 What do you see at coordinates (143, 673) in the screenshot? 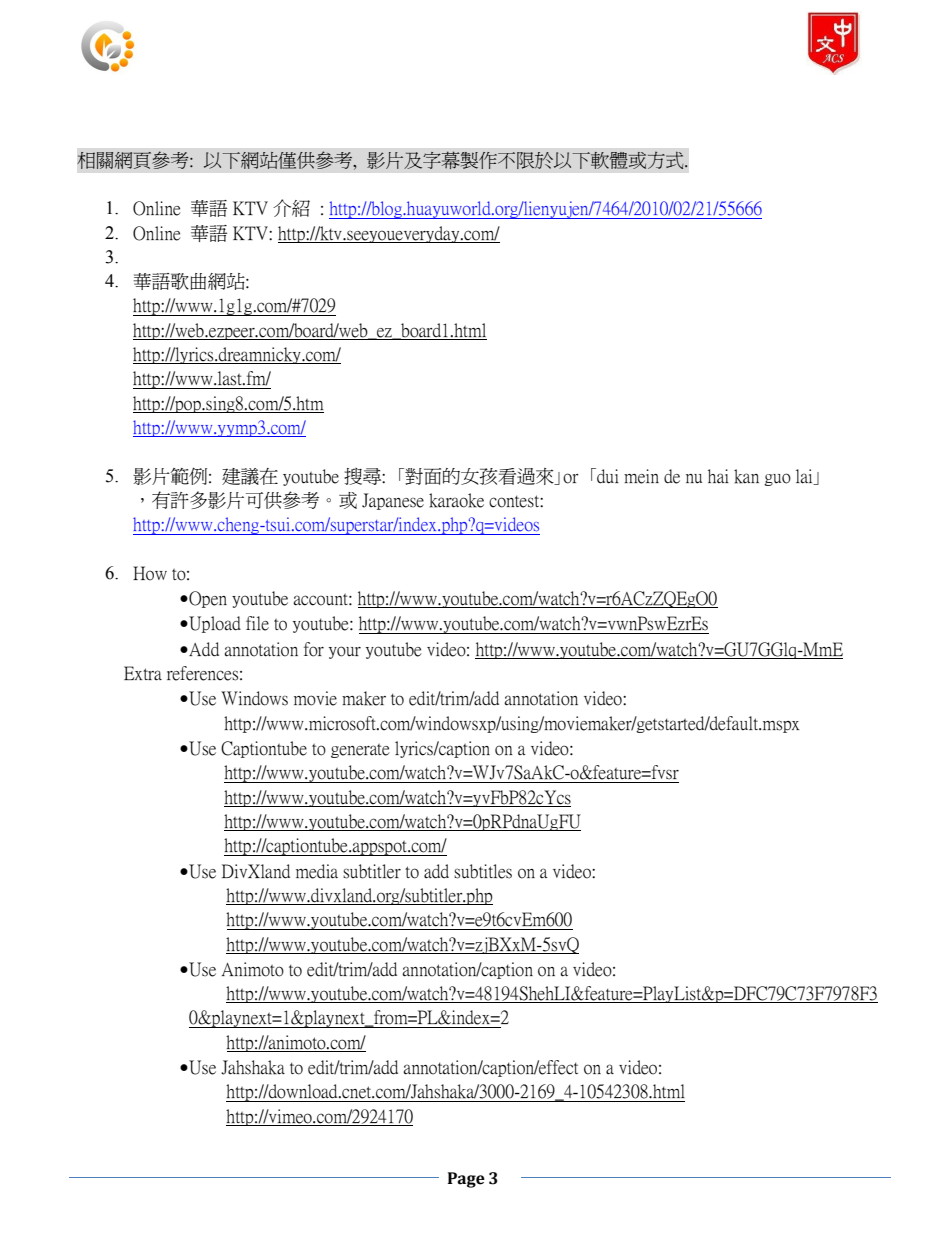
I see `Extra` at bounding box center [143, 673].
